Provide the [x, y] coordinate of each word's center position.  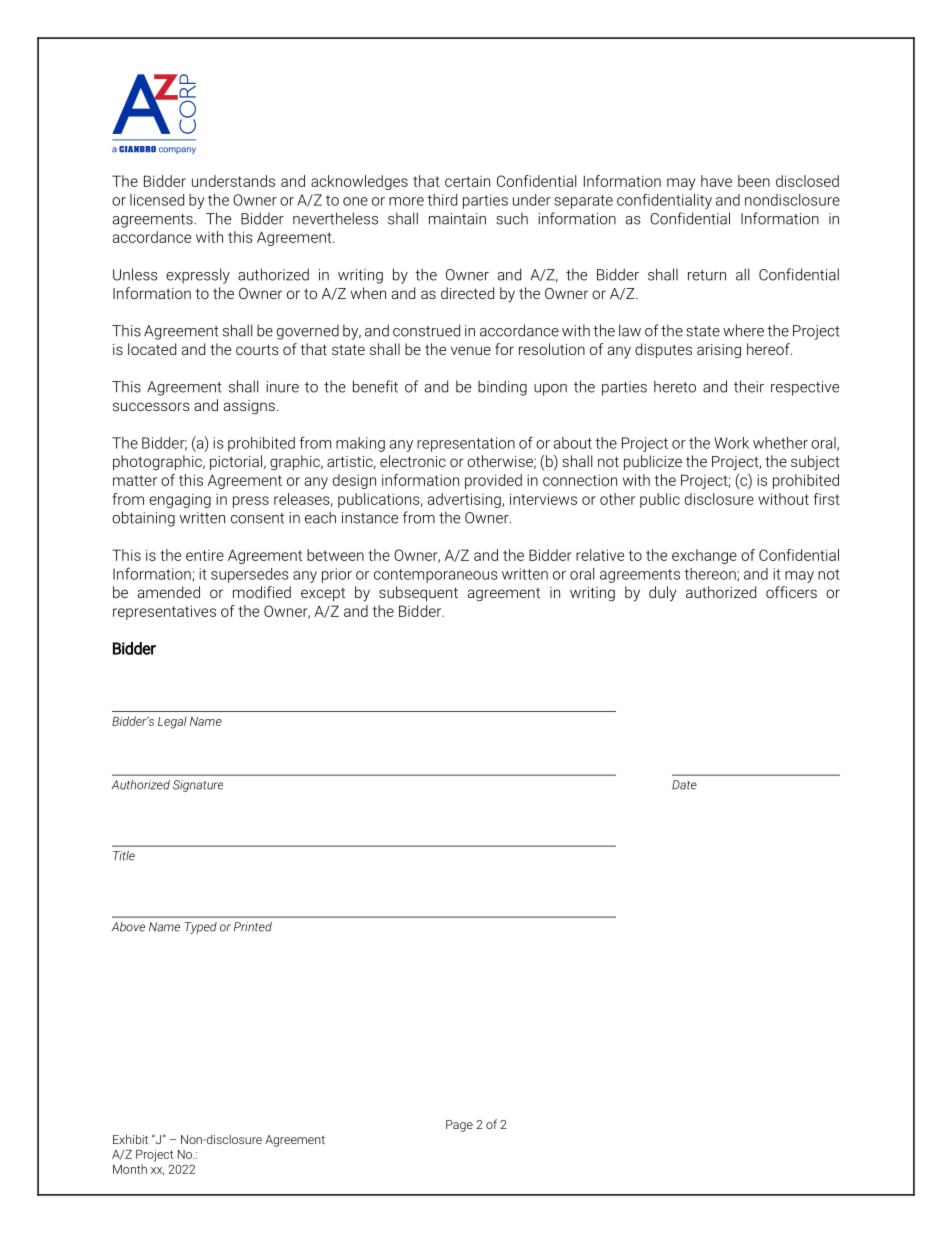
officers [791, 592]
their [749, 386]
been [754, 181]
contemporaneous [436, 576]
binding [502, 388]
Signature [198, 786]
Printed [253, 927]
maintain [457, 219]
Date [684, 785]
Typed [201, 928]
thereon [711, 575]
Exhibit [130, 1139]
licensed [157, 200]
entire [205, 555]
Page [459, 1126]
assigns [249, 407]
